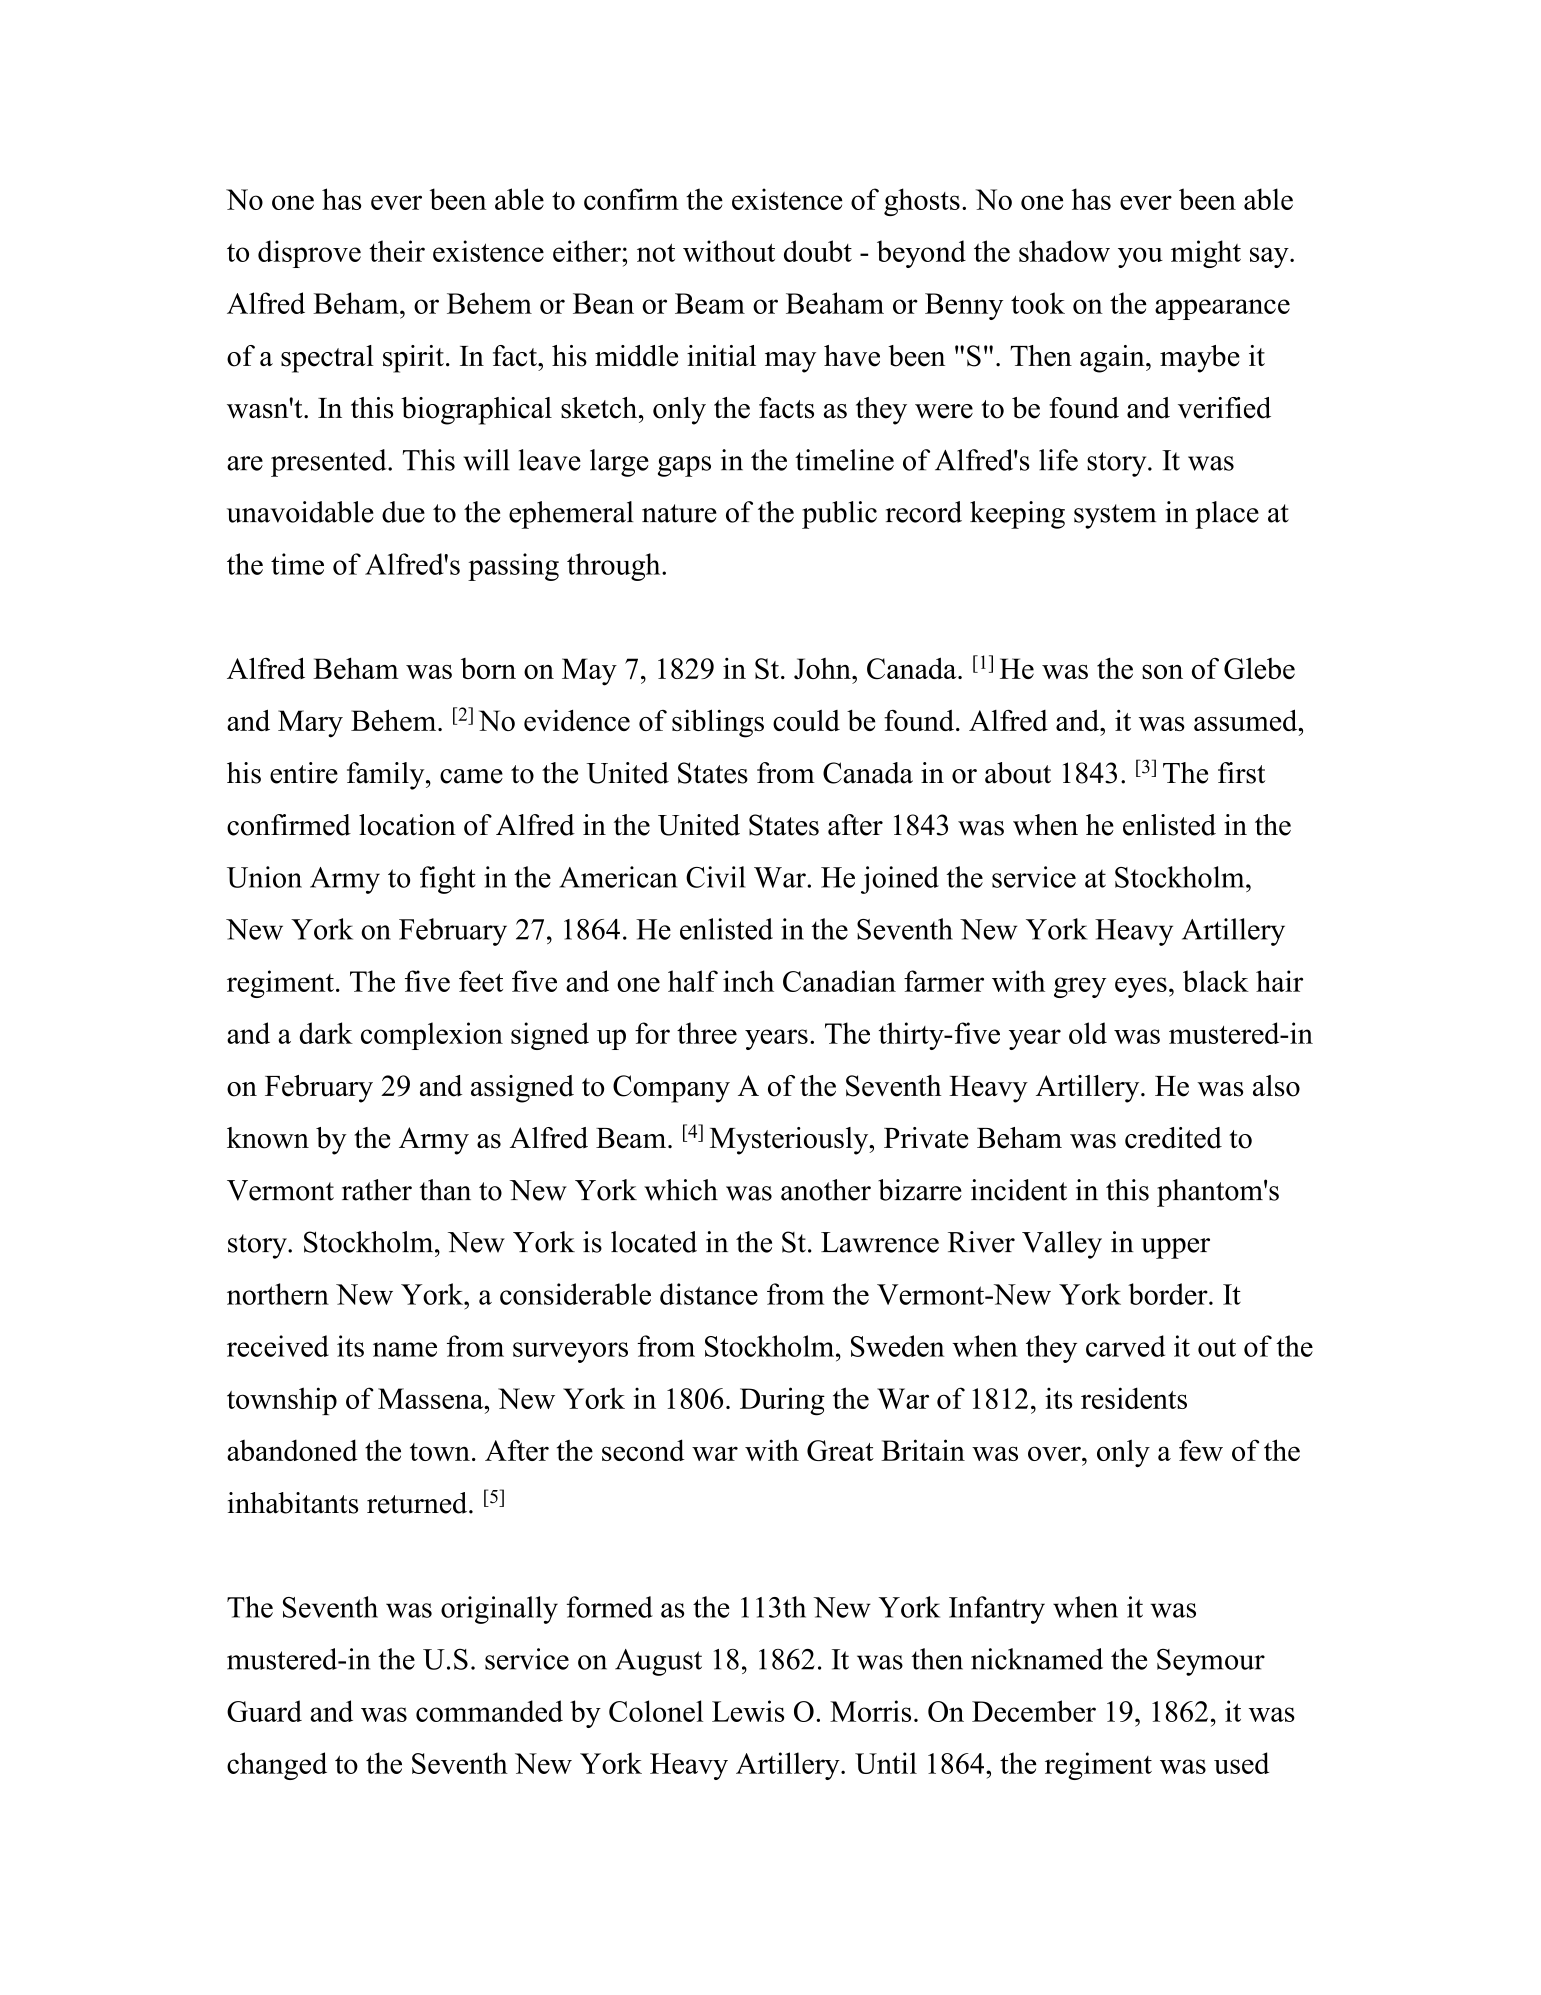 The height and width of the page is (1995, 1541). What do you see at coordinates (264, 1711) in the page?
I see `Guard` at bounding box center [264, 1711].
